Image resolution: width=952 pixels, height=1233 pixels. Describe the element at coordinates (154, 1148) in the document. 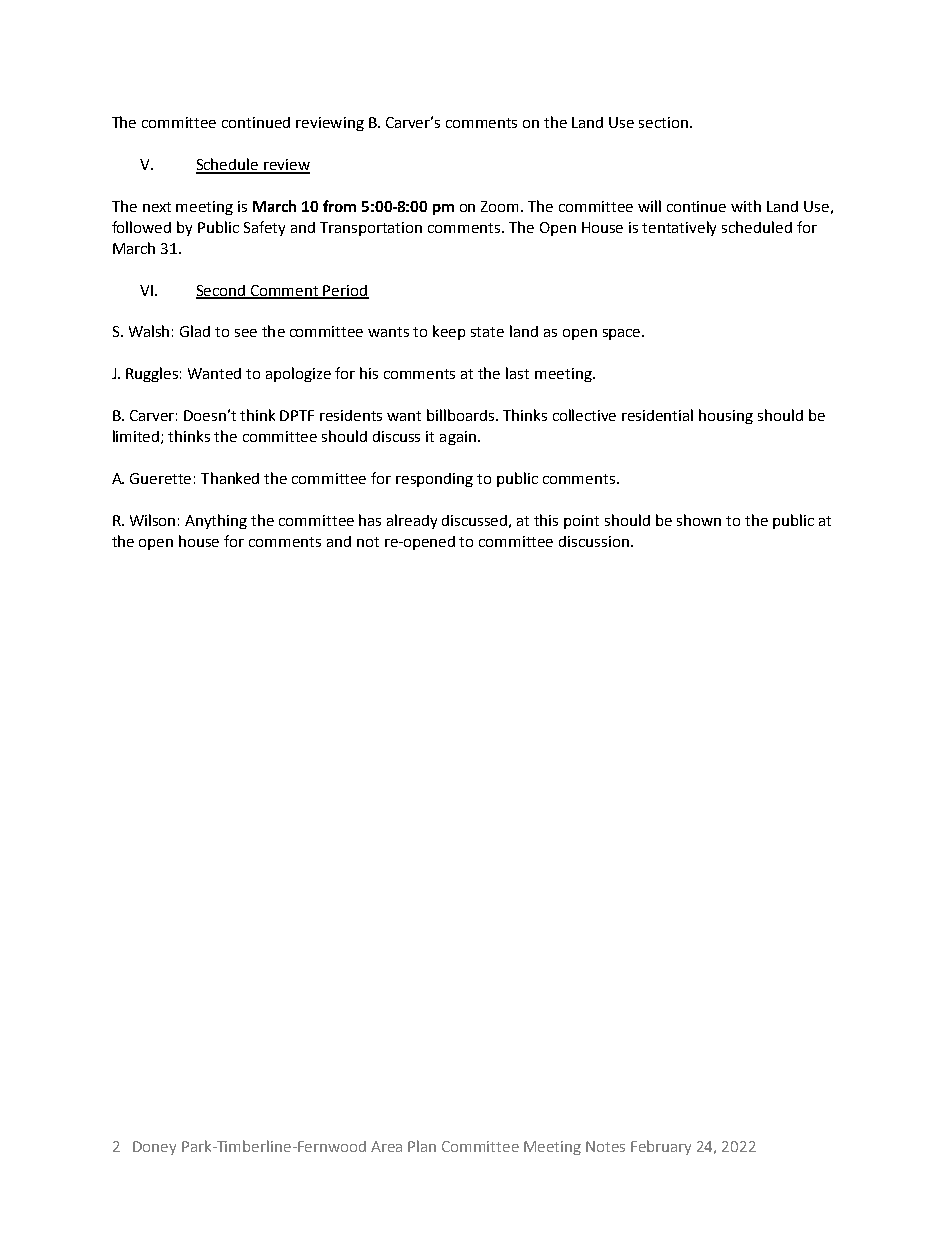

I see `Doney` at that location.
